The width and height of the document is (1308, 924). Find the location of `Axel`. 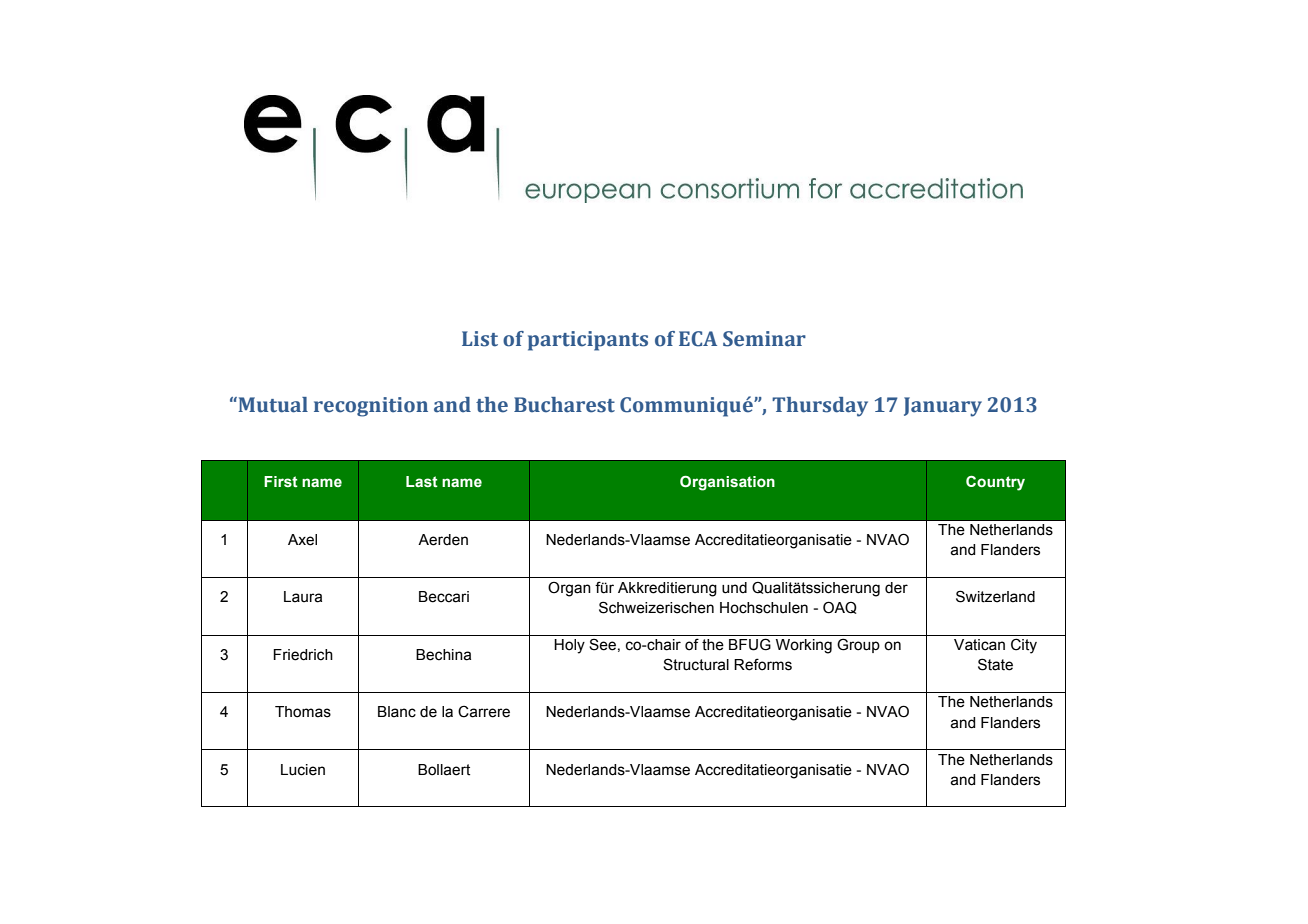

Axel is located at coordinates (302, 540).
